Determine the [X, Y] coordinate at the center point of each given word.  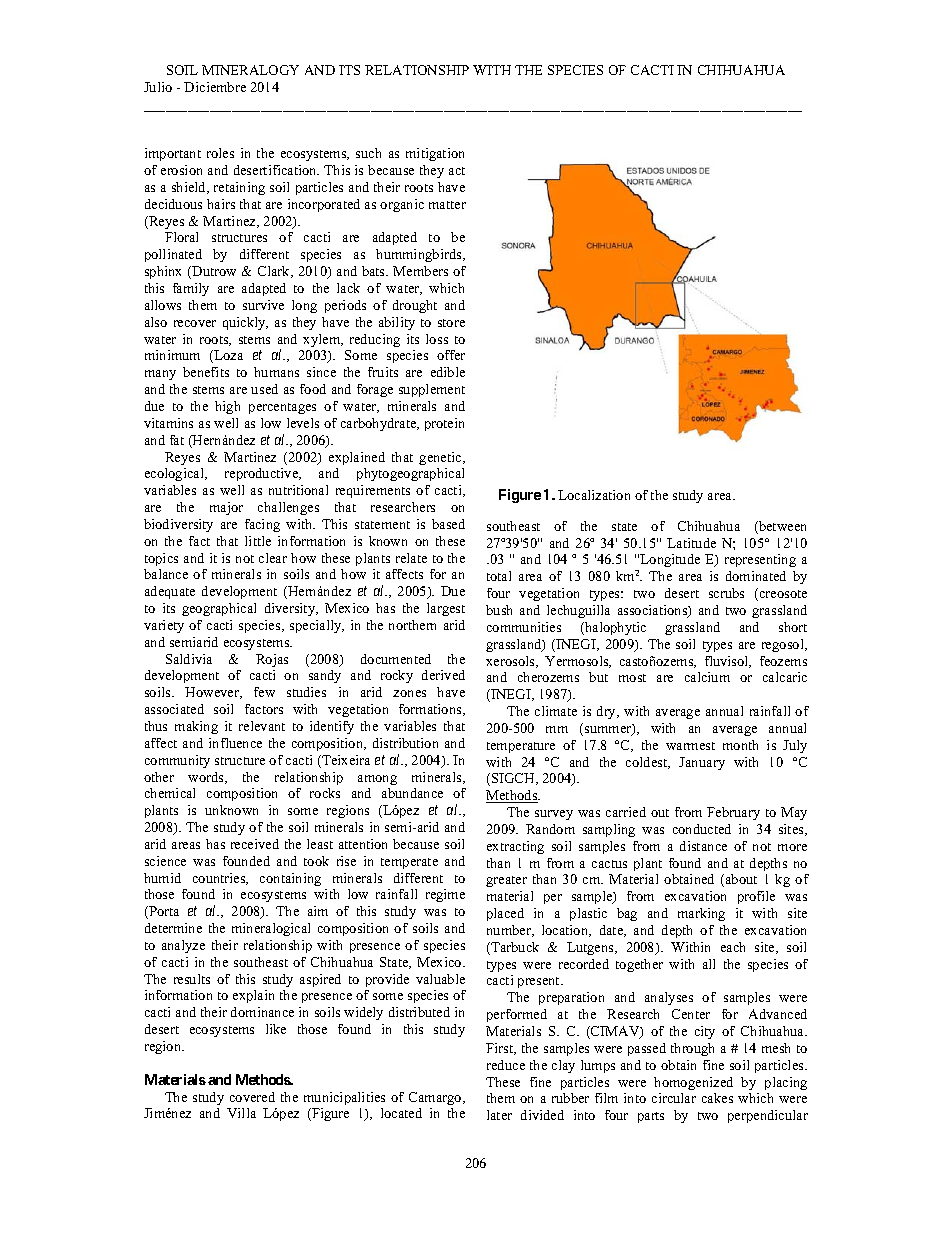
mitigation [435, 154]
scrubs [726, 593]
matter [447, 205]
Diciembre [215, 87]
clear [273, 558]
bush [499, 610]
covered [252, 1097]
